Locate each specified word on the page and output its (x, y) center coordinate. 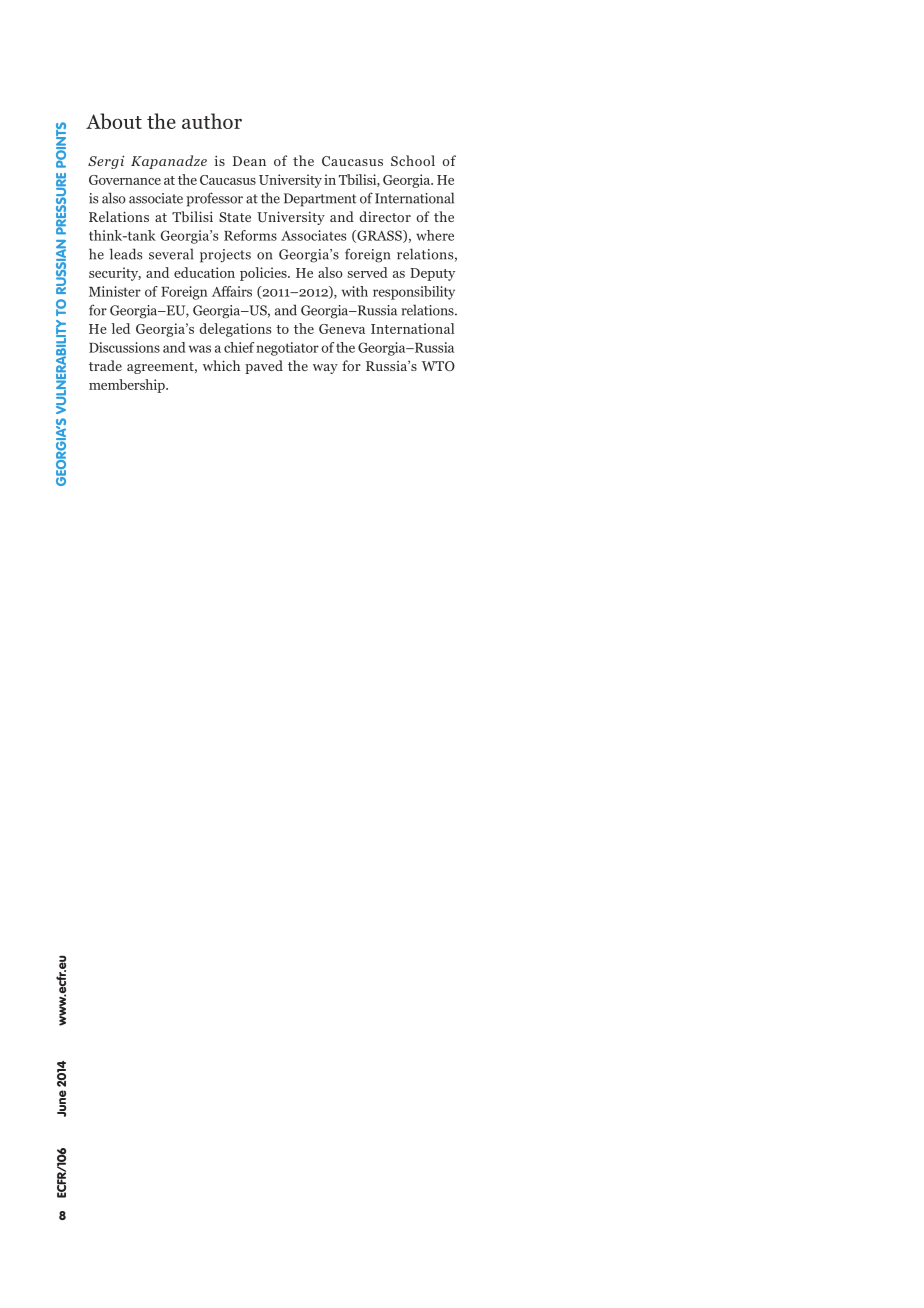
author (212, 121)
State (235, 217)
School (413, 160)
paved (264, 367)
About (114, 121)
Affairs (232, 291)
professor (214, 199)
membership (128, 386)
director (385, 216)
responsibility (414, 293)
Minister (115, 291)
